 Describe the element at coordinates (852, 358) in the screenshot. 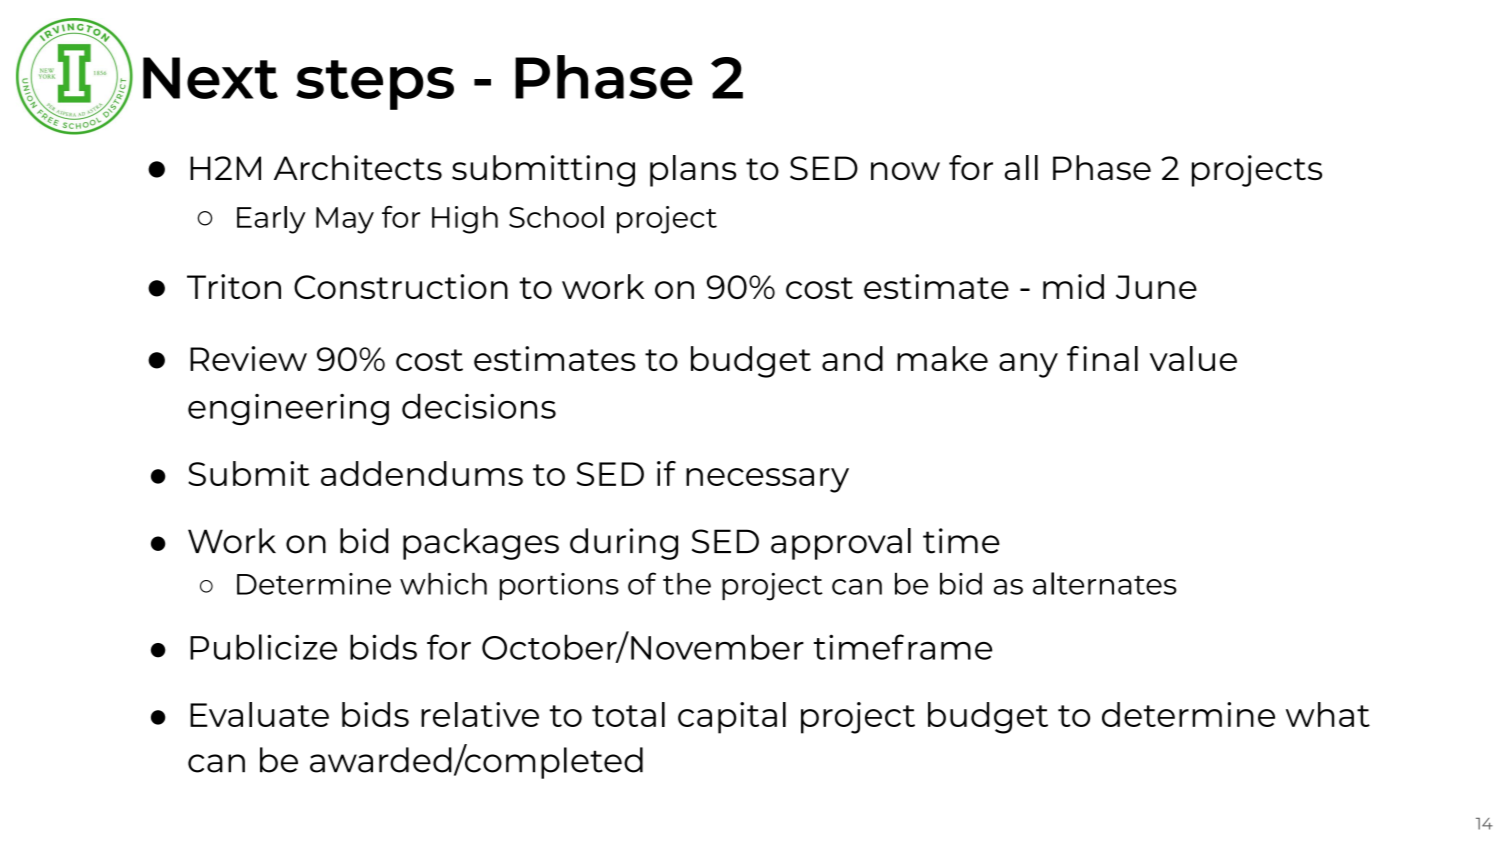

I see `and` at that location.
